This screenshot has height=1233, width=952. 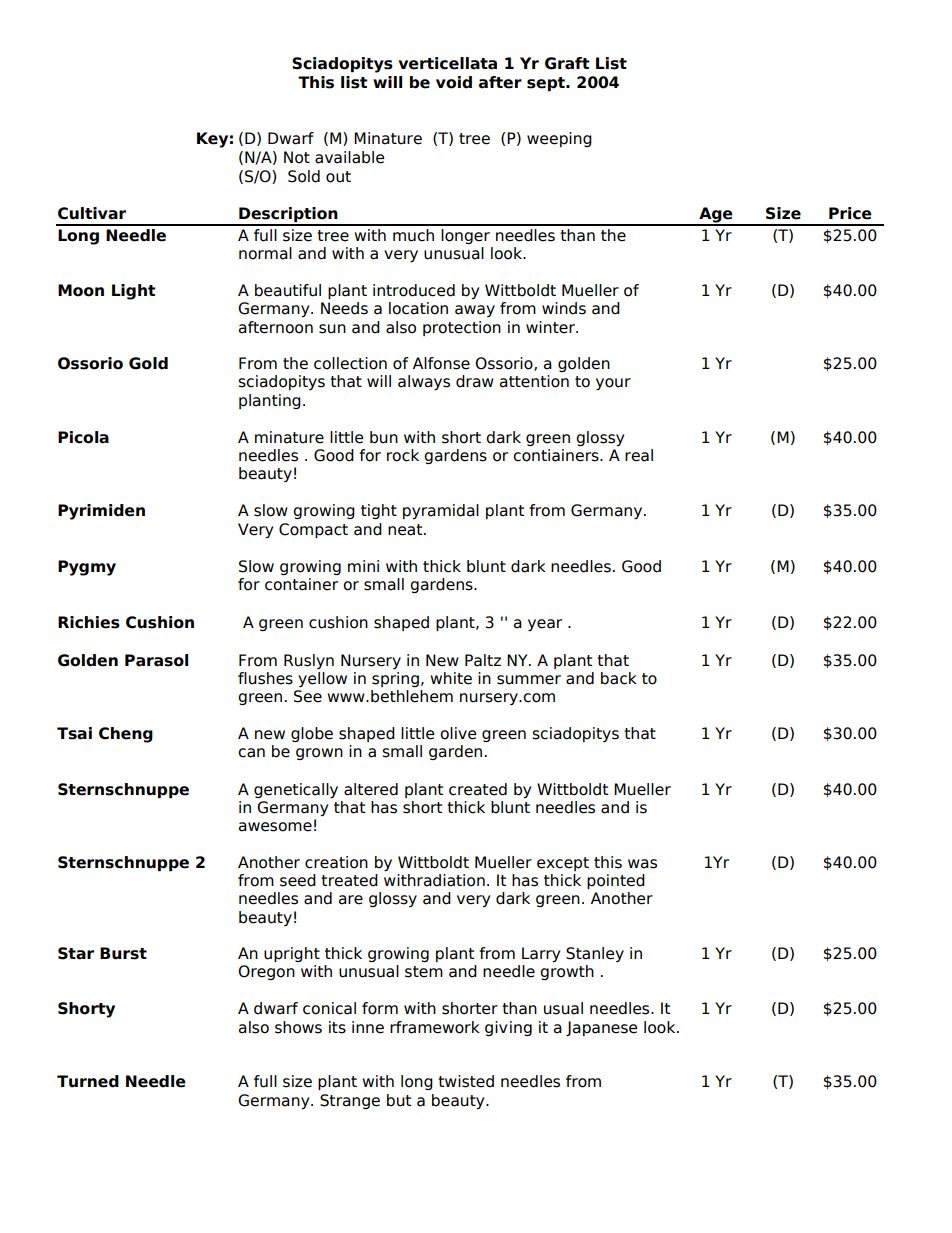 I want to click on Burst, so click(x=123, y=953).
